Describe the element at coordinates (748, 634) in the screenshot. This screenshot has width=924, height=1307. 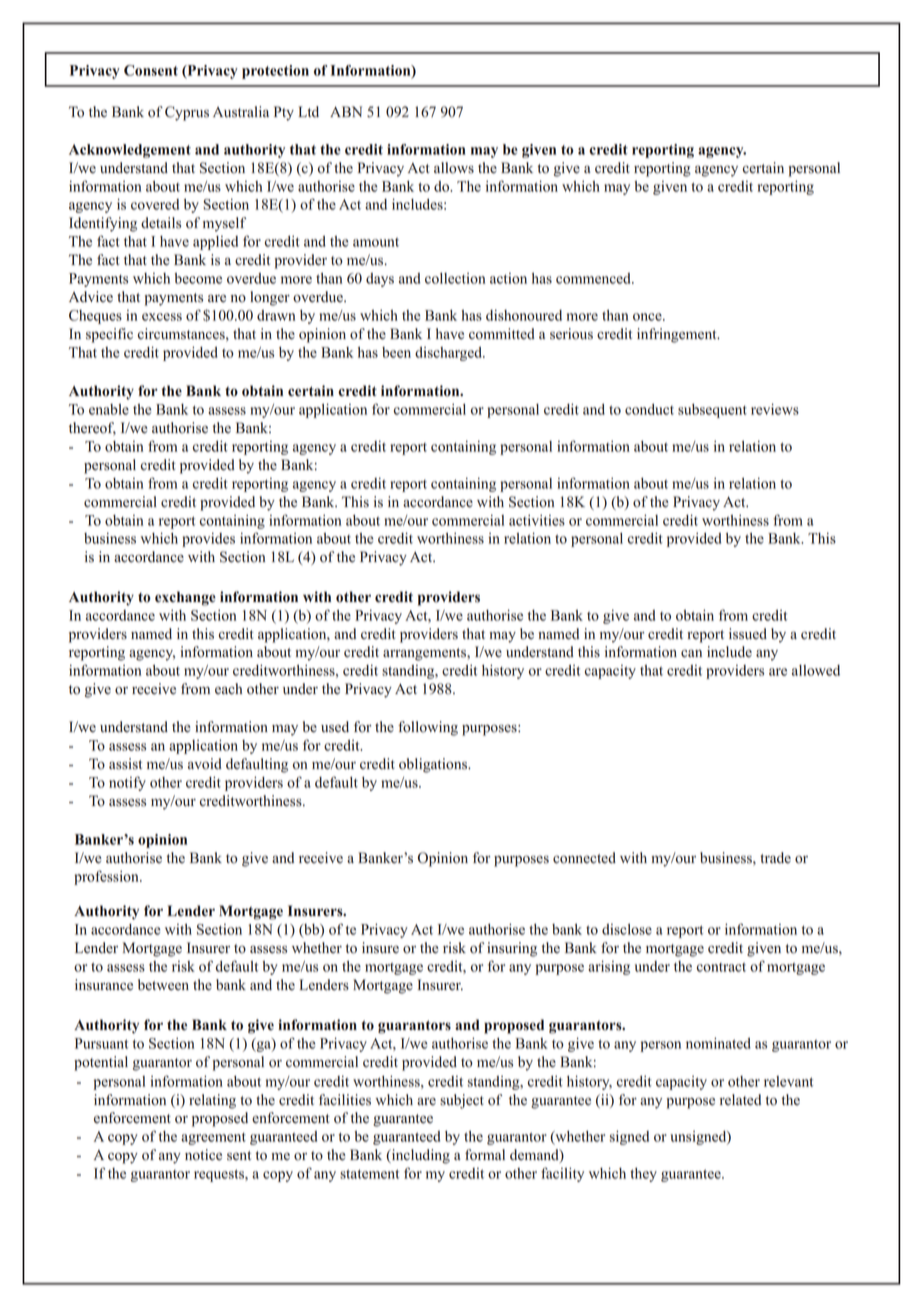
I see `issued` at that location.
